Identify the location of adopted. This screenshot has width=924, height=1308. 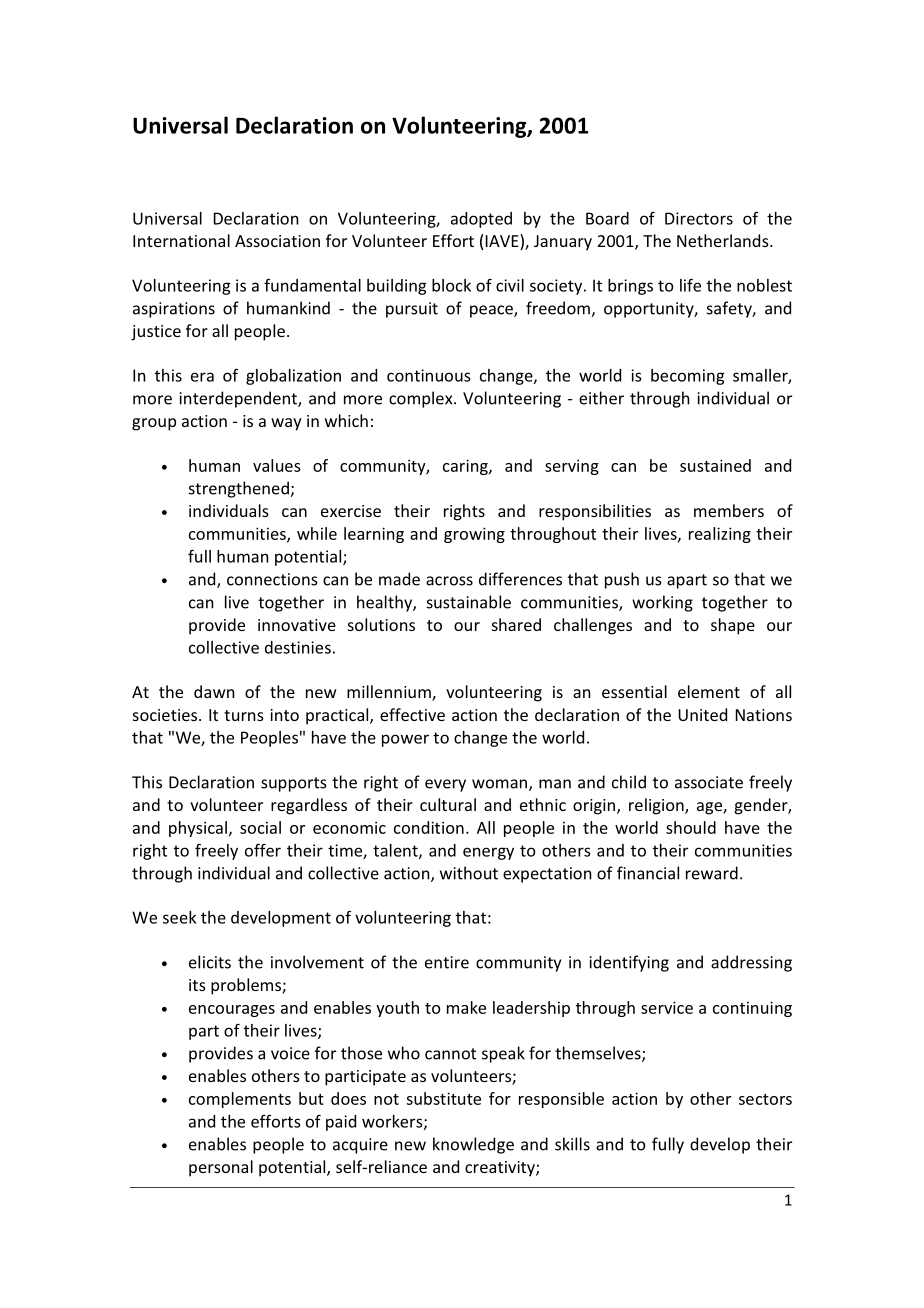
(481, 220).
